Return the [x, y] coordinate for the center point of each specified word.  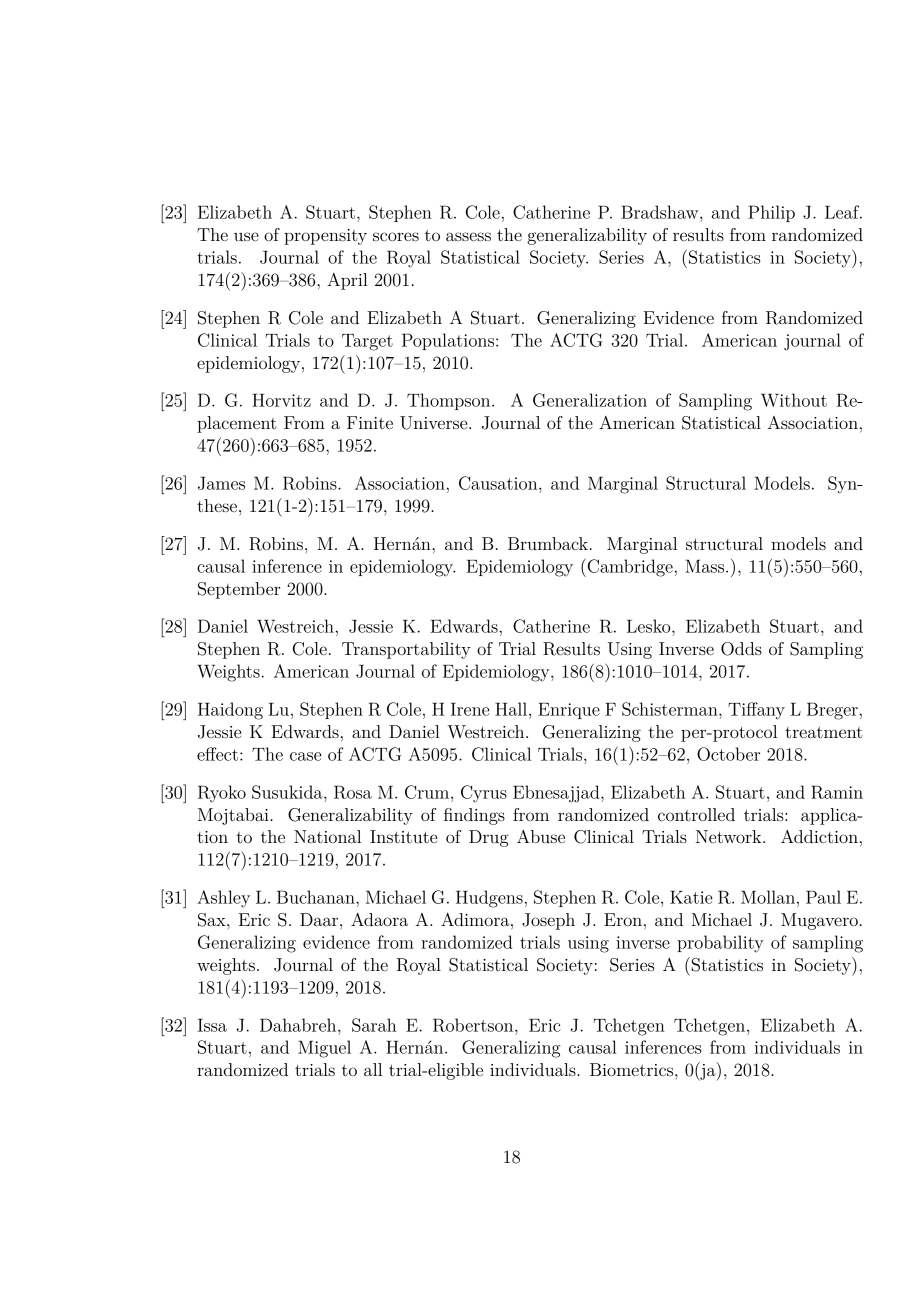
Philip [771, 213]
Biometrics [633, 1069]
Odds [741, 649]
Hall [512, 709]
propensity [325, 237]
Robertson [474, 1025]
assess [468, 236]
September [239, 590]
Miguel [324, 1049]
